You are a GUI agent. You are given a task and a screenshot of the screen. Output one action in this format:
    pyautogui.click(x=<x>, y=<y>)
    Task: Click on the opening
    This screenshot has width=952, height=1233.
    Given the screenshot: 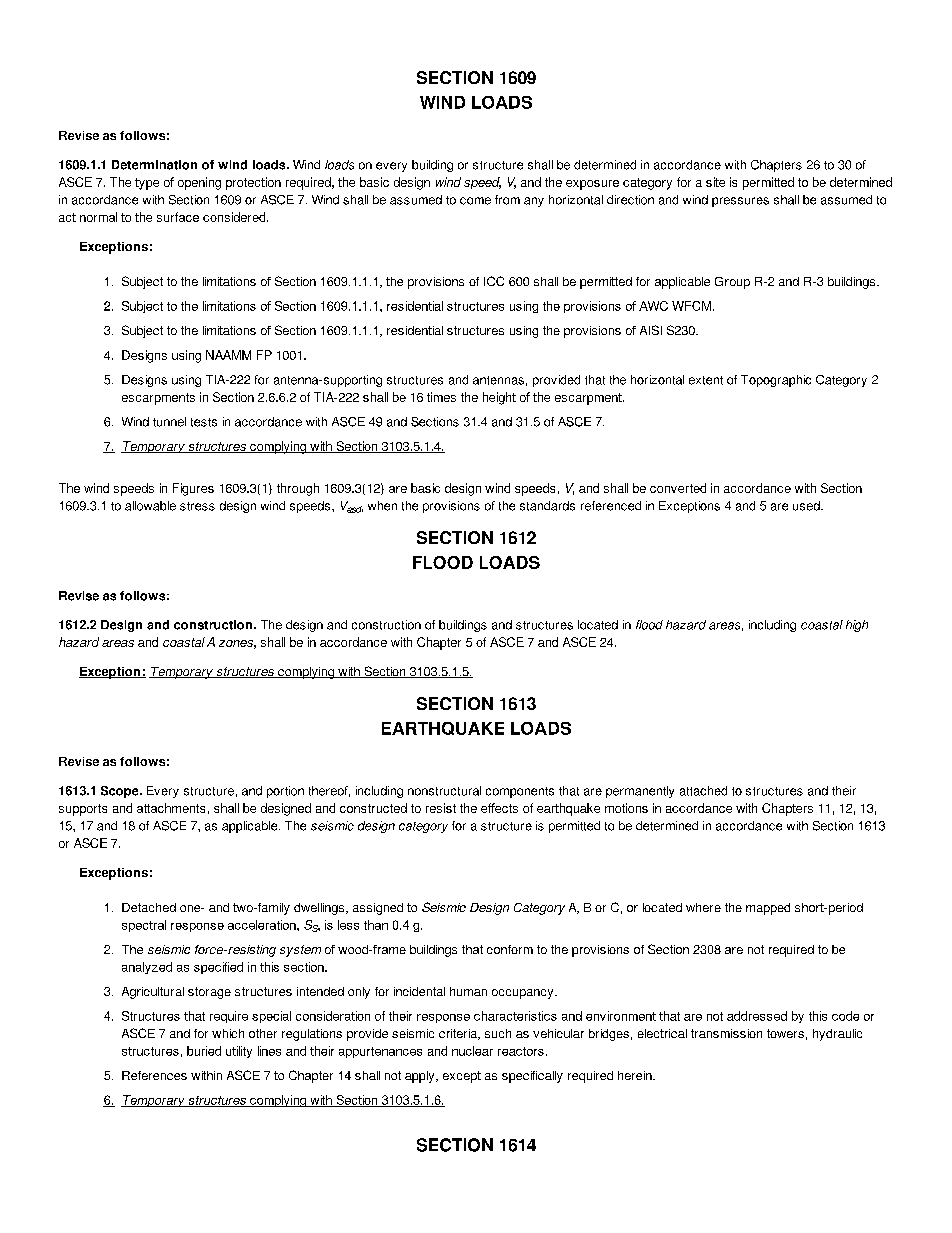 What is the action you would take?
    pyautogui.click(x=199, y=183)
